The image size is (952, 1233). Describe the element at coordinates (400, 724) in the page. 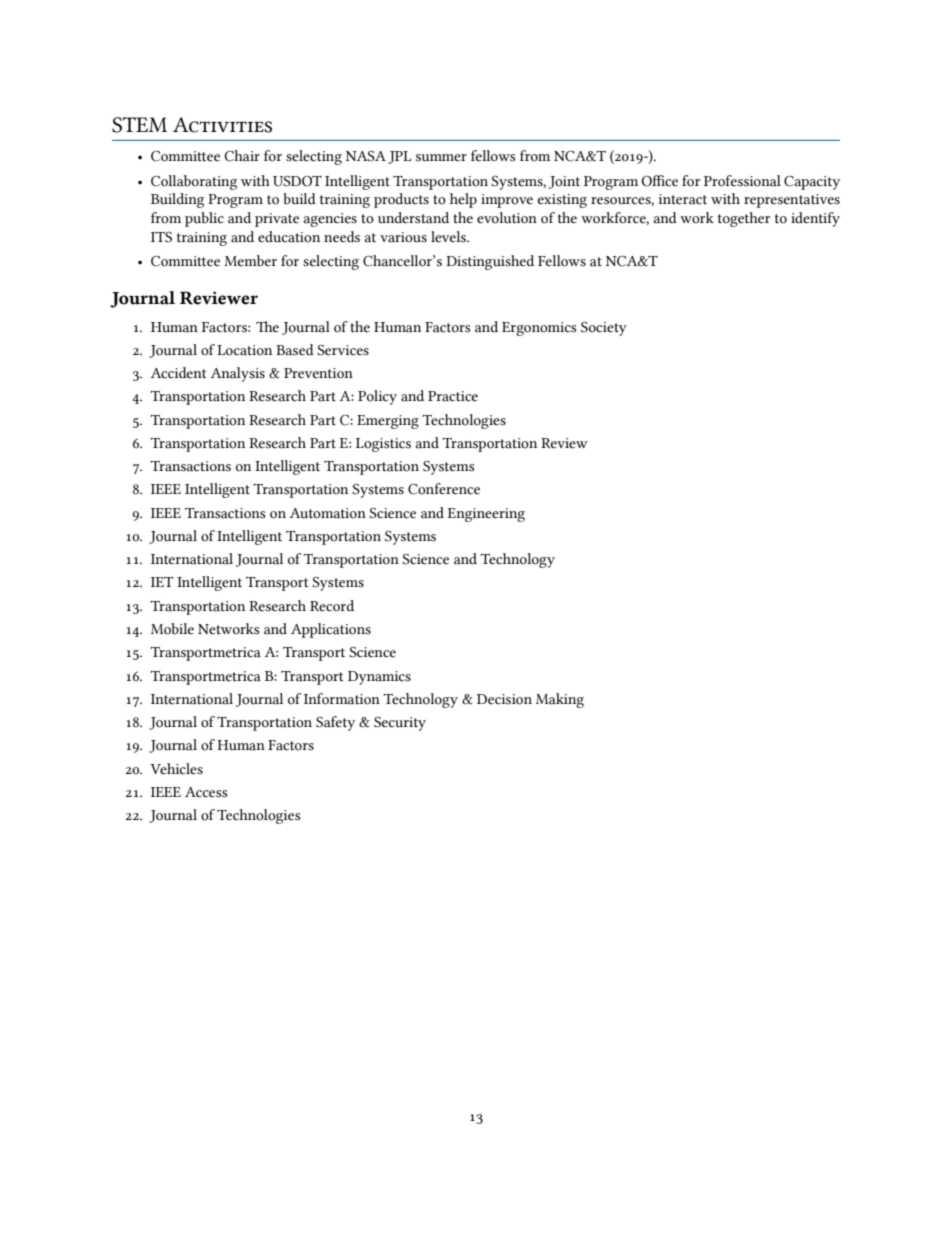

I see `Security` at that location.
